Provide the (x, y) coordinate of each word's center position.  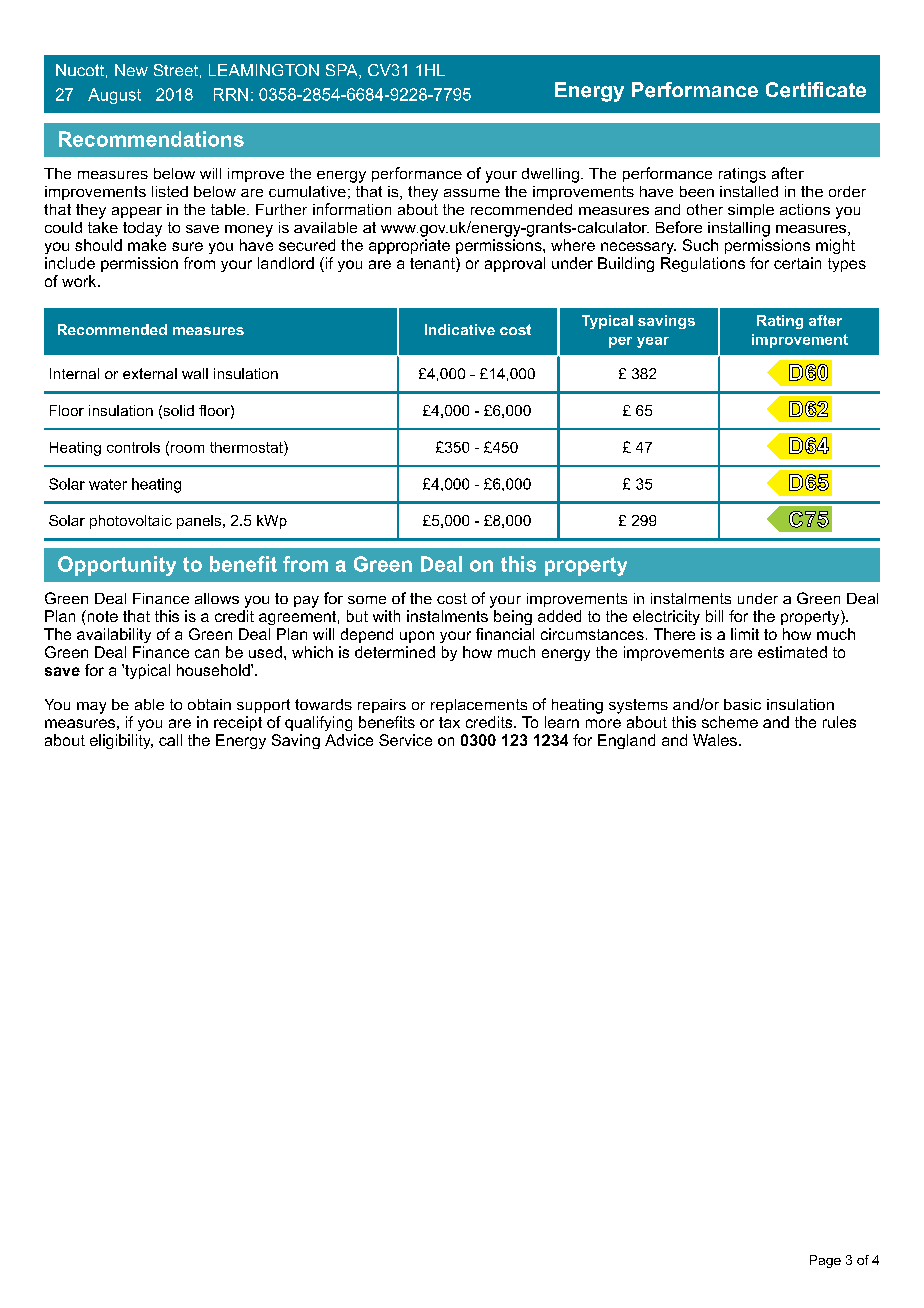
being (513, 617)
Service (405, 740)
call (170, 740)
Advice (349, 740)
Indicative (460, 329)
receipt (238, 723)
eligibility (121, 741)
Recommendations (151, 139)
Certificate (816, 90)
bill (714, 616)
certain (797, 263)
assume (472, 193)
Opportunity (117, 566)
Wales (715, 740)
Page (825, 1261)
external (150, 373)
